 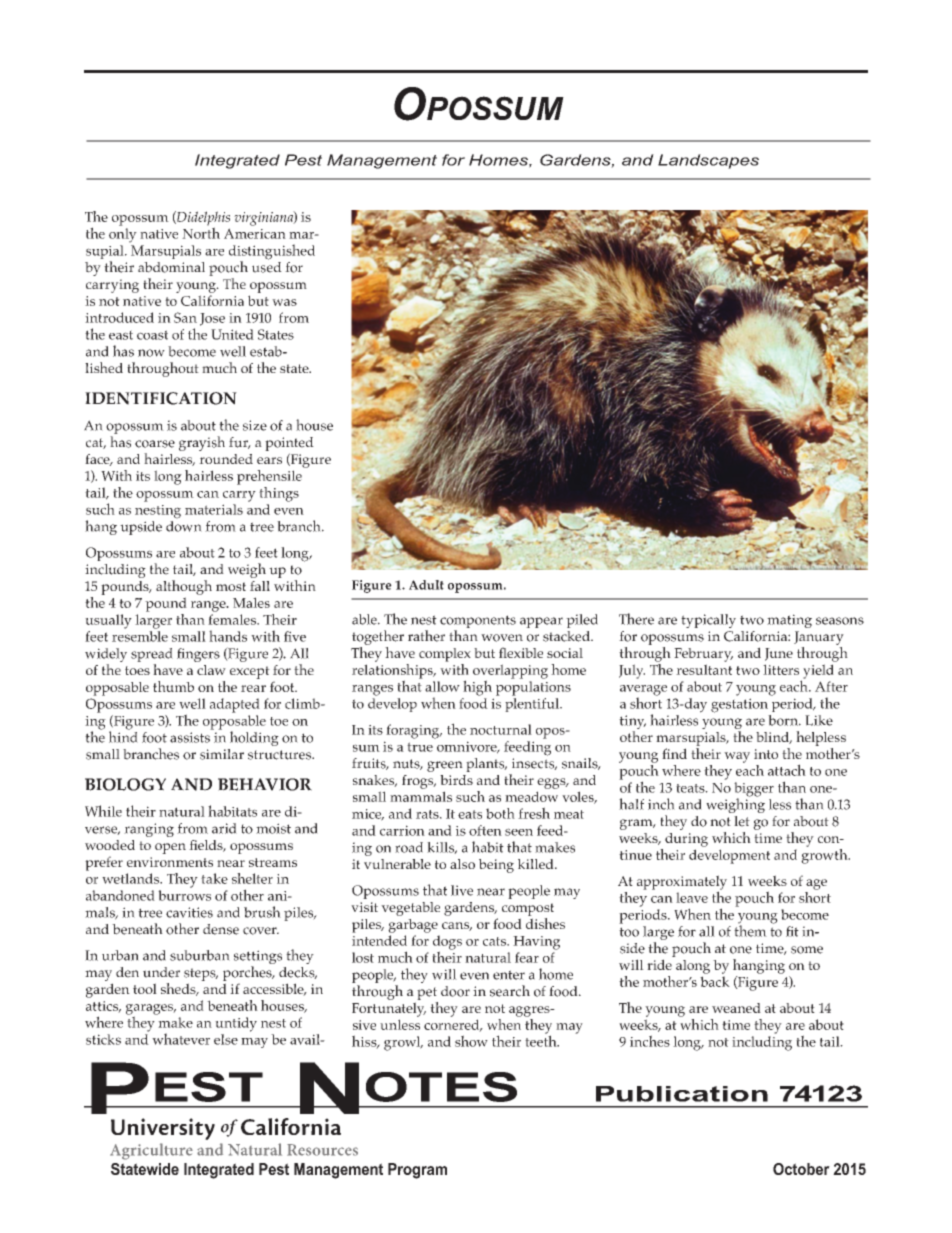 What do you see at coordinates (485, 830) in the document?
I see `often` at bounding box center [485, 830].
